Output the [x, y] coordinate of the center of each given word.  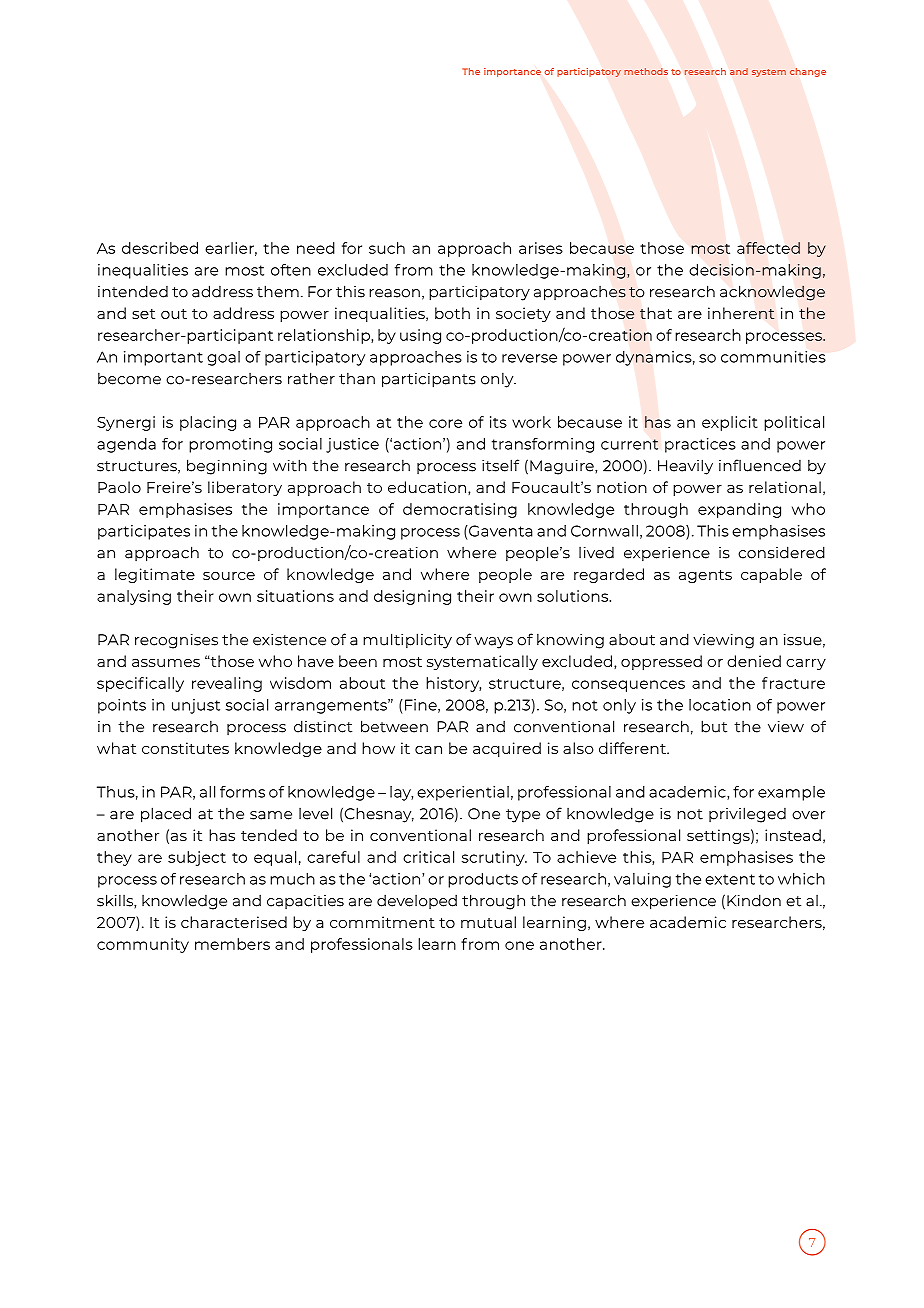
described [160, 248]
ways [494, 643]
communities [773, 357]
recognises [176, 641]
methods [646, 71]
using [420, 336]
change [808, 72]
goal [223, 358]
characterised [234, 922]
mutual [488, 922]
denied [754, 661]
